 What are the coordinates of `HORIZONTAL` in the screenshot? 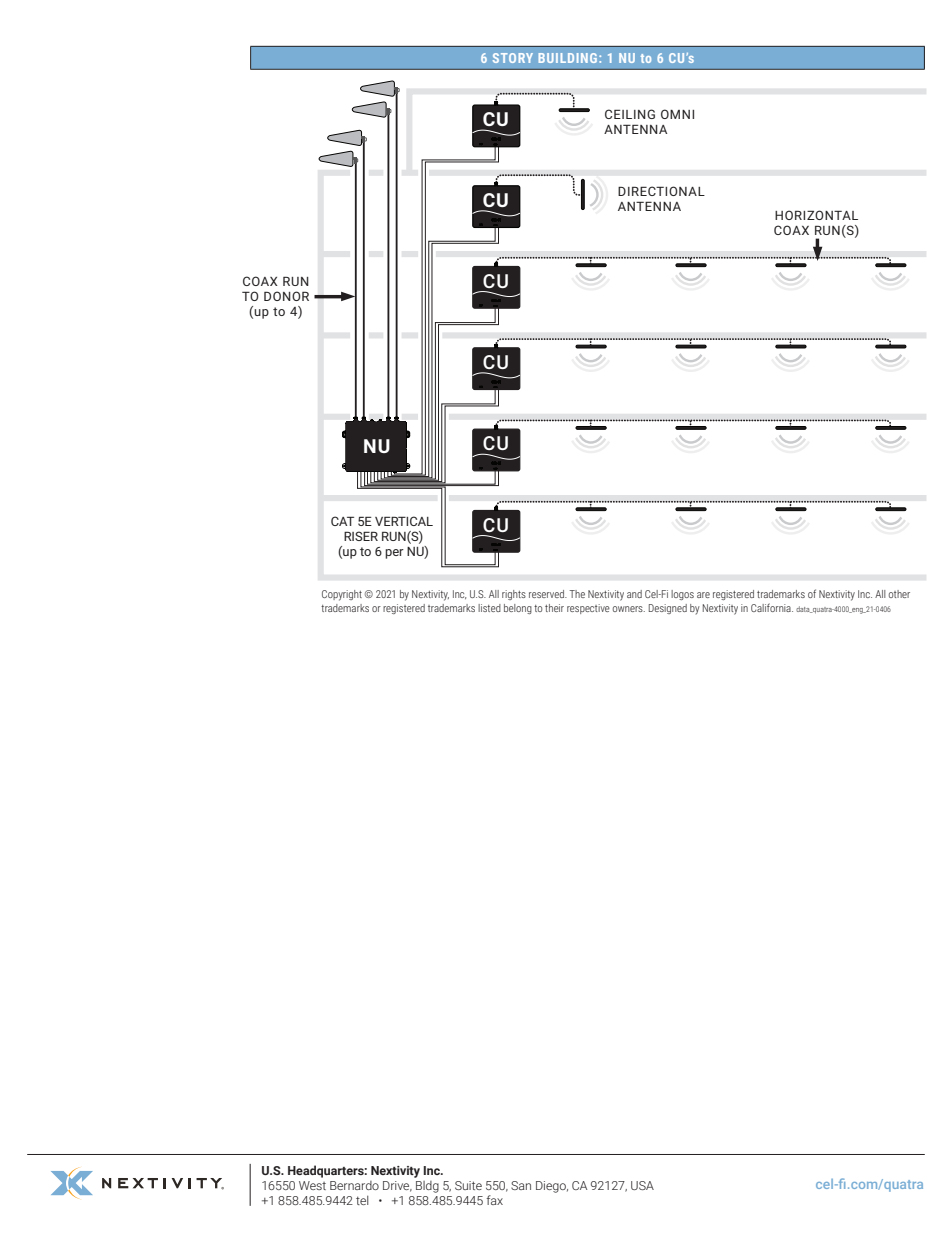 It's located at (816, 215).
